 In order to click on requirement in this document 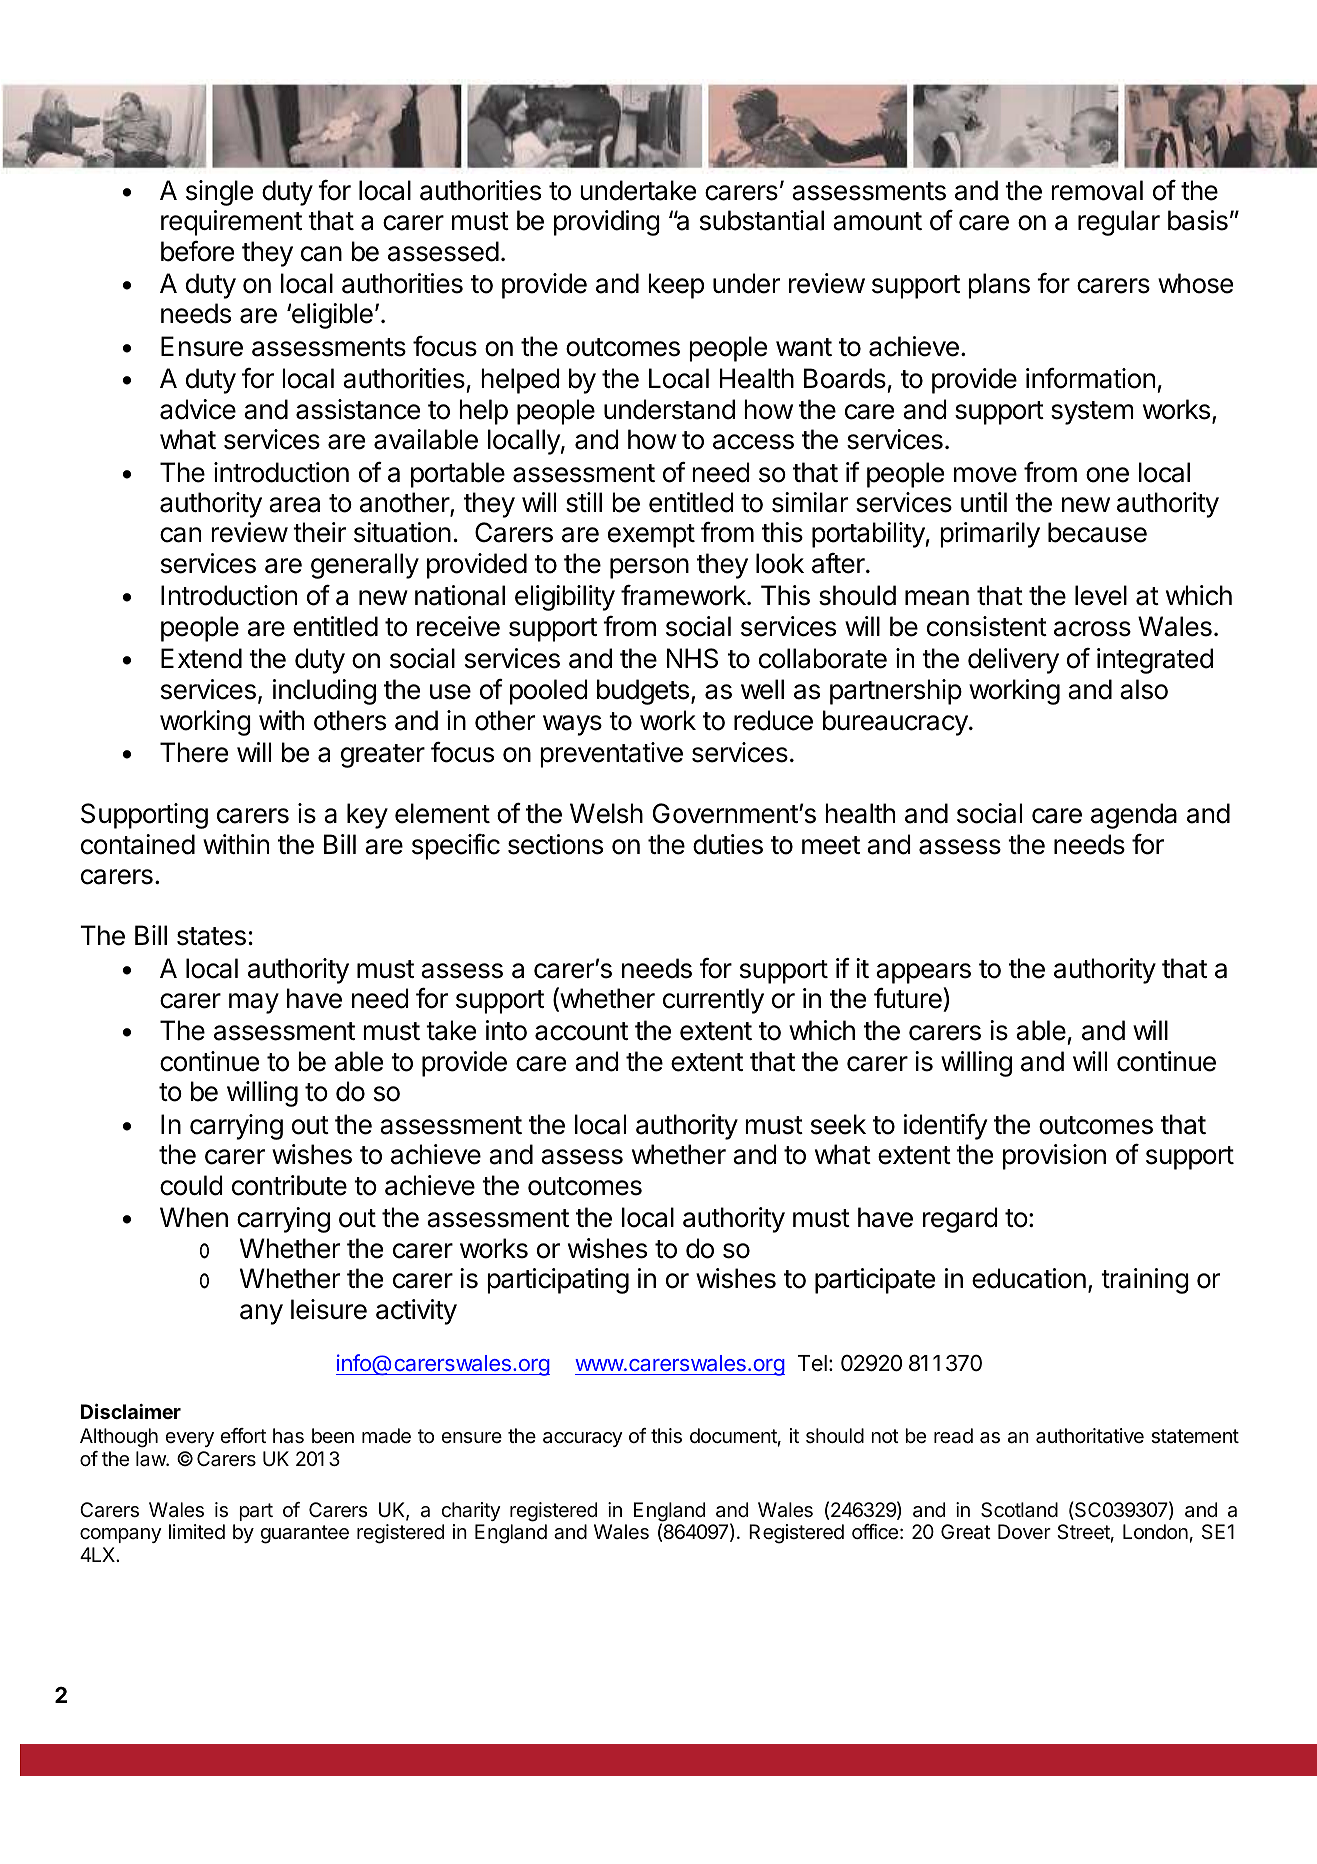, I will do `click(231, 223)`.
